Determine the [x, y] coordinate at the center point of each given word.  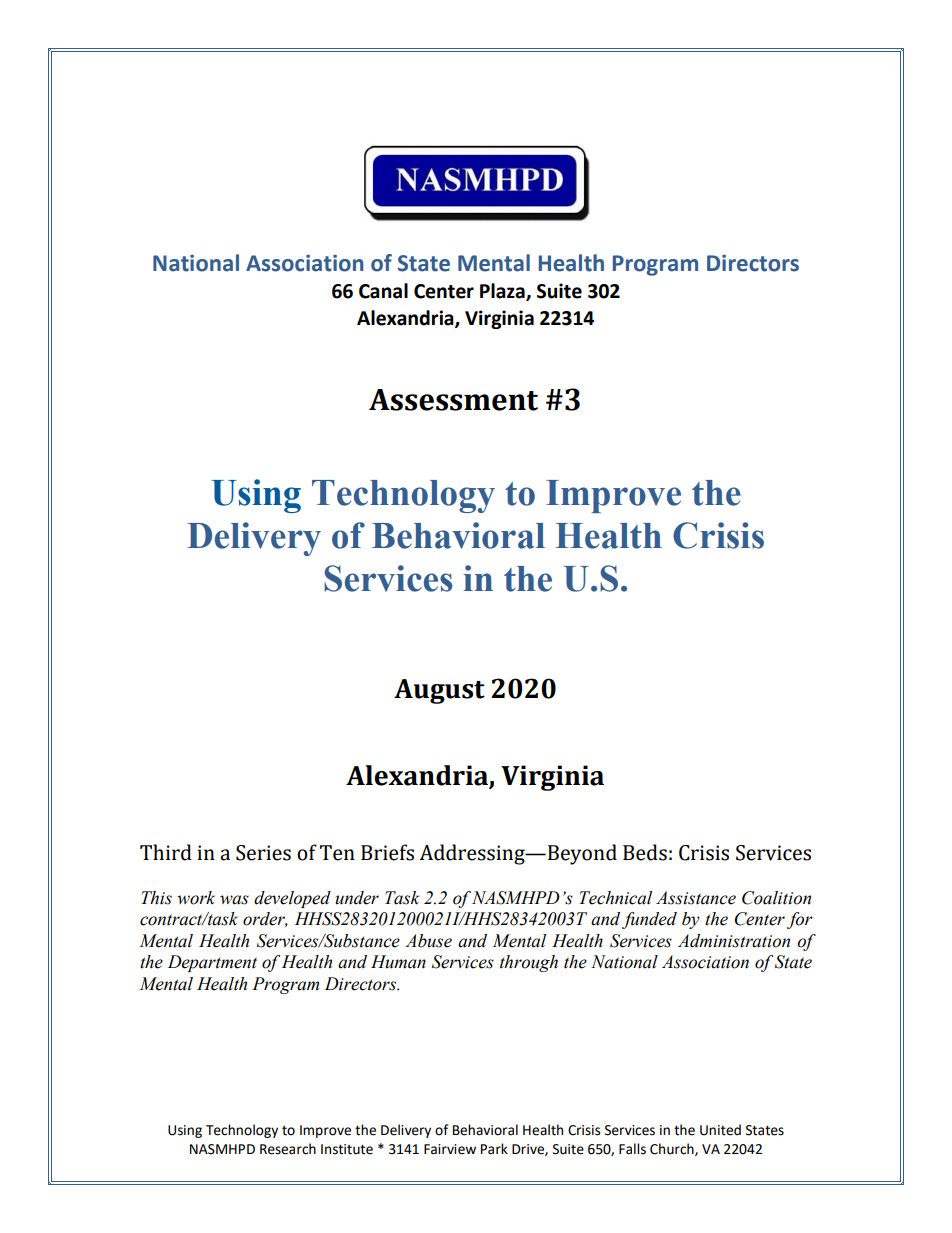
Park [494, 1149]
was [234, 900]
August [439, 691]
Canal [383, 291]
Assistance [696, 898]
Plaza [503, 292]
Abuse [428, 941]
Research [288, 1149]
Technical [615, 898]
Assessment [453, 400]
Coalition [776, 898]
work [196, 898]
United [720, 1130]
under [357, 898]
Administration [734, 941]
